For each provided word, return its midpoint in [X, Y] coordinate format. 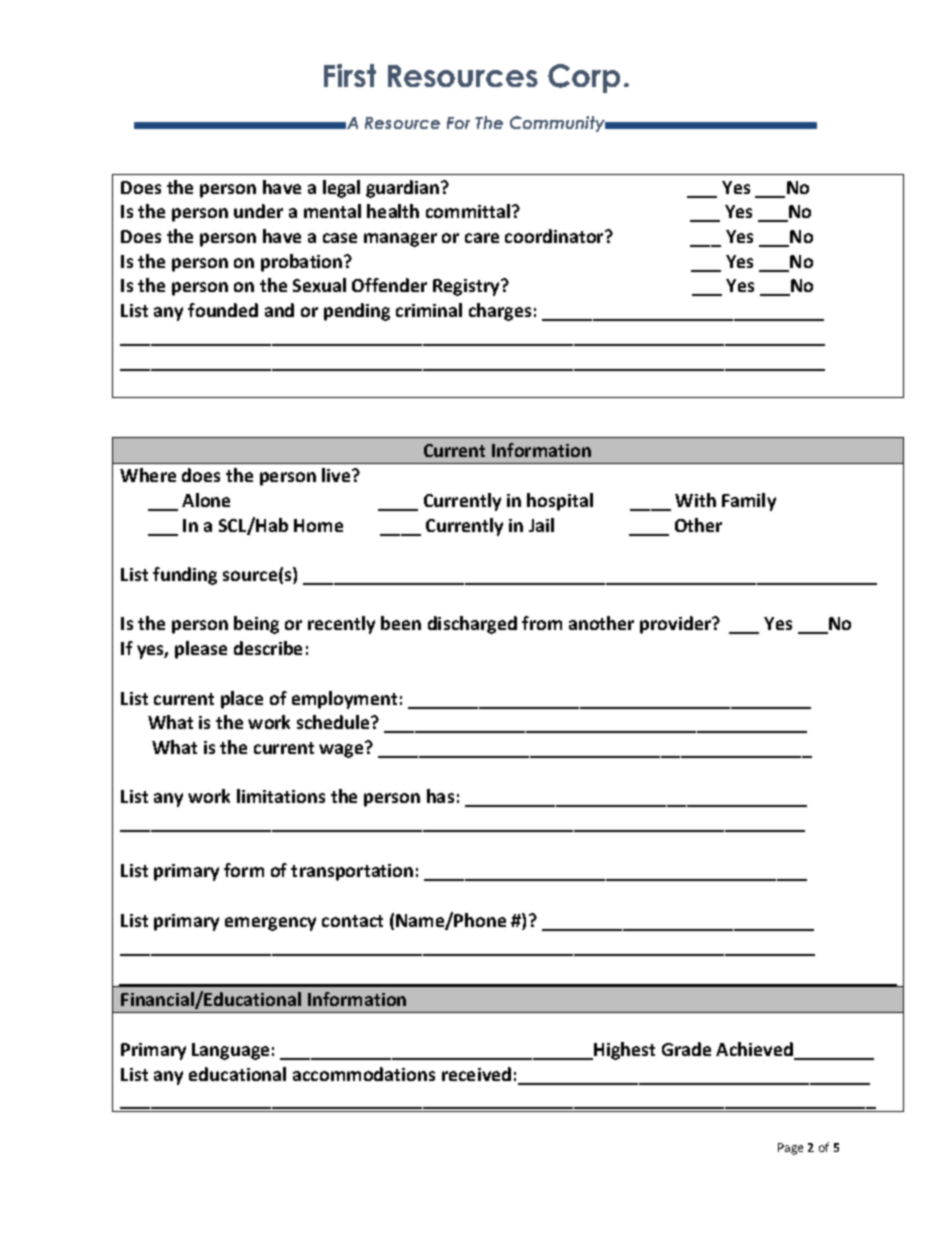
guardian [404, 189]
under [258, 211]
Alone [206, 500]
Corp [584, 78]
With [695, 500]
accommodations [364, 1074]
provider [677, 625]
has [440, 796]
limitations [281, 796]
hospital [560, 502]
